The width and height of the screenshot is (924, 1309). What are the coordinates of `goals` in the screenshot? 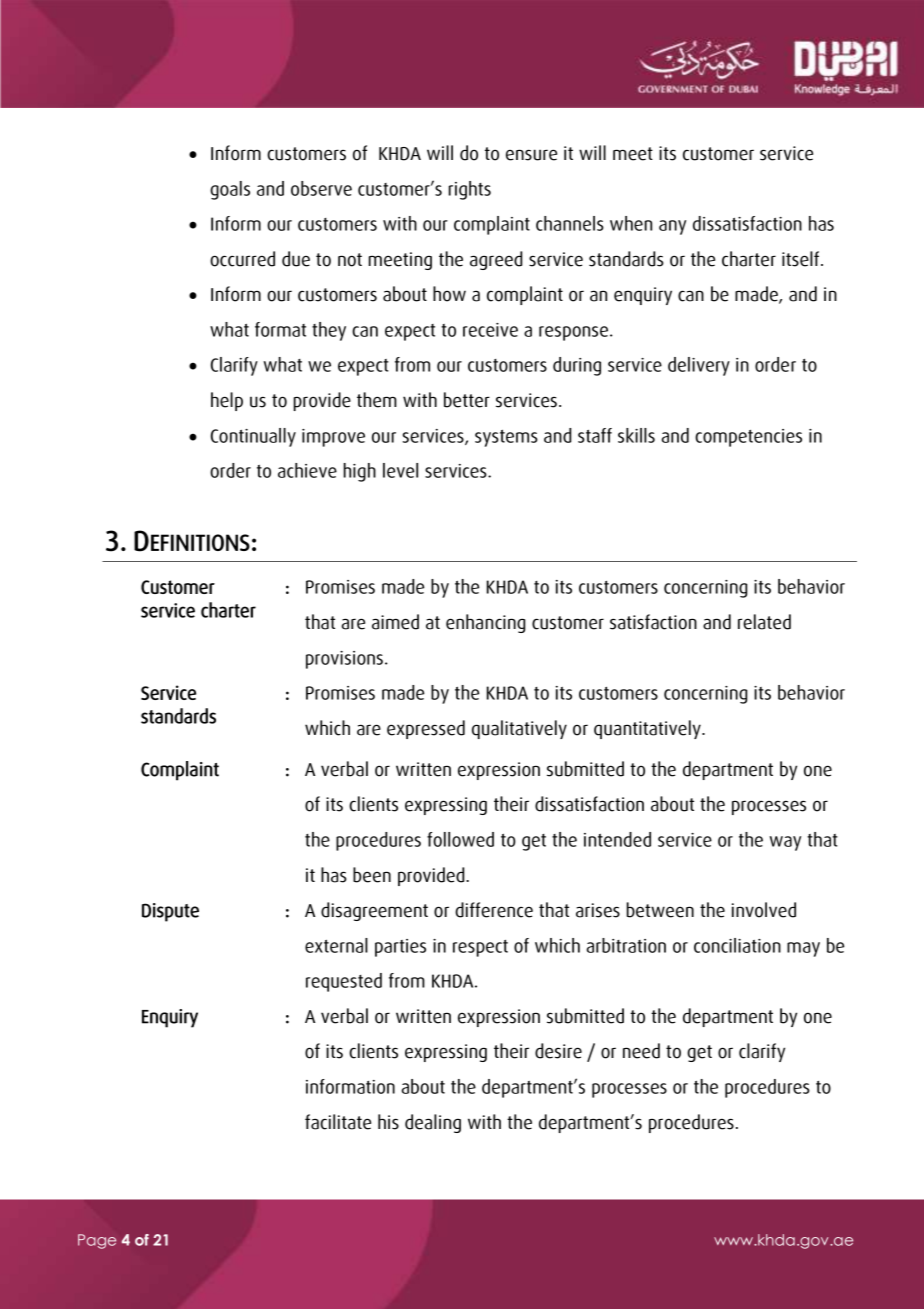 It's located at (230, 190).
